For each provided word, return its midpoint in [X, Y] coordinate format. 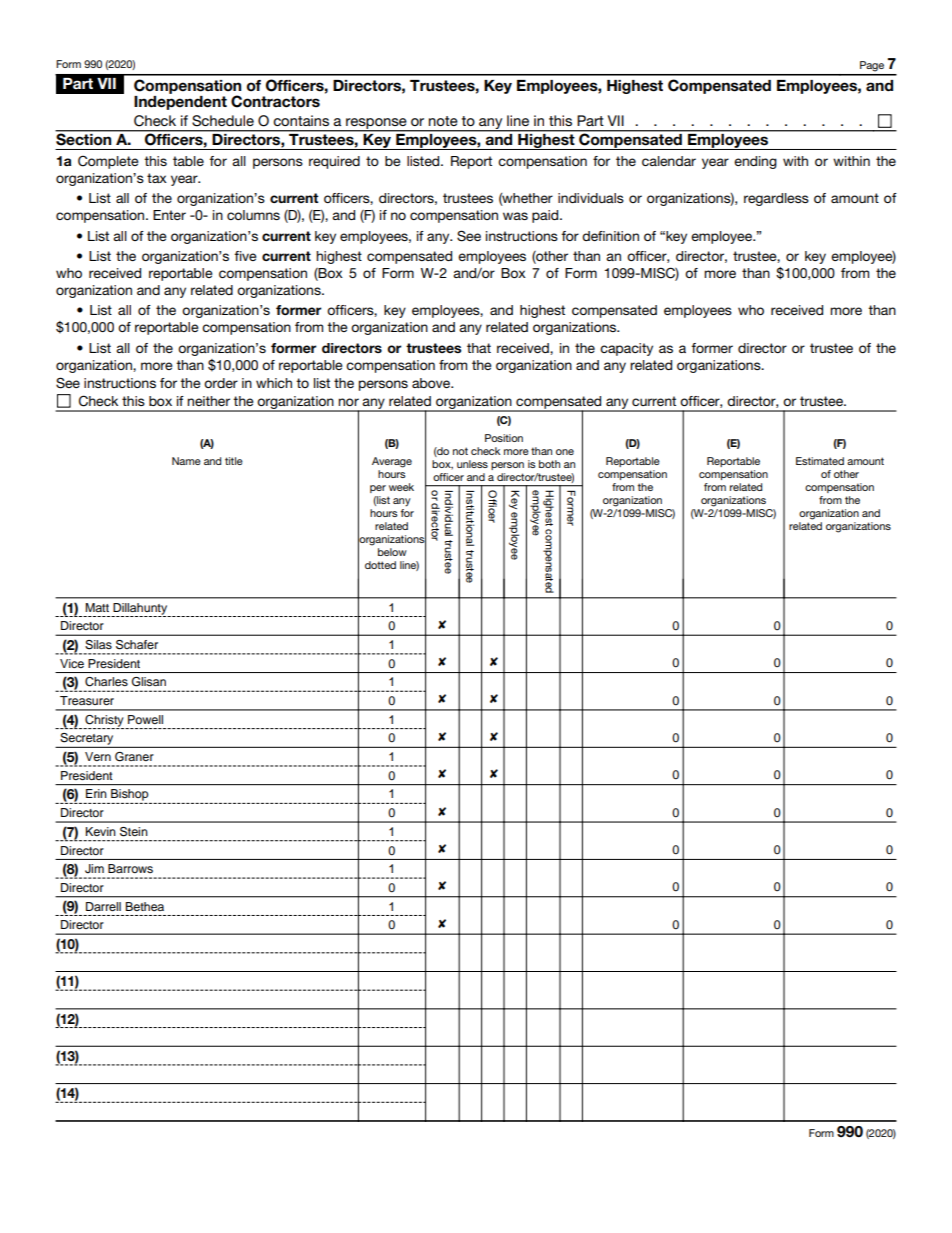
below [392, 552]
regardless [776, 199]
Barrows [130, 868]
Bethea [144, 906]
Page [872, 66]
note [443, 121]
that [479, 348]
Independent [180, 101]
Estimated [820, 461]
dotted [380, 565]
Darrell [103, 906]
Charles [106, 682]
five [245, 256]
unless [472, 464]
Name [186, 461]
